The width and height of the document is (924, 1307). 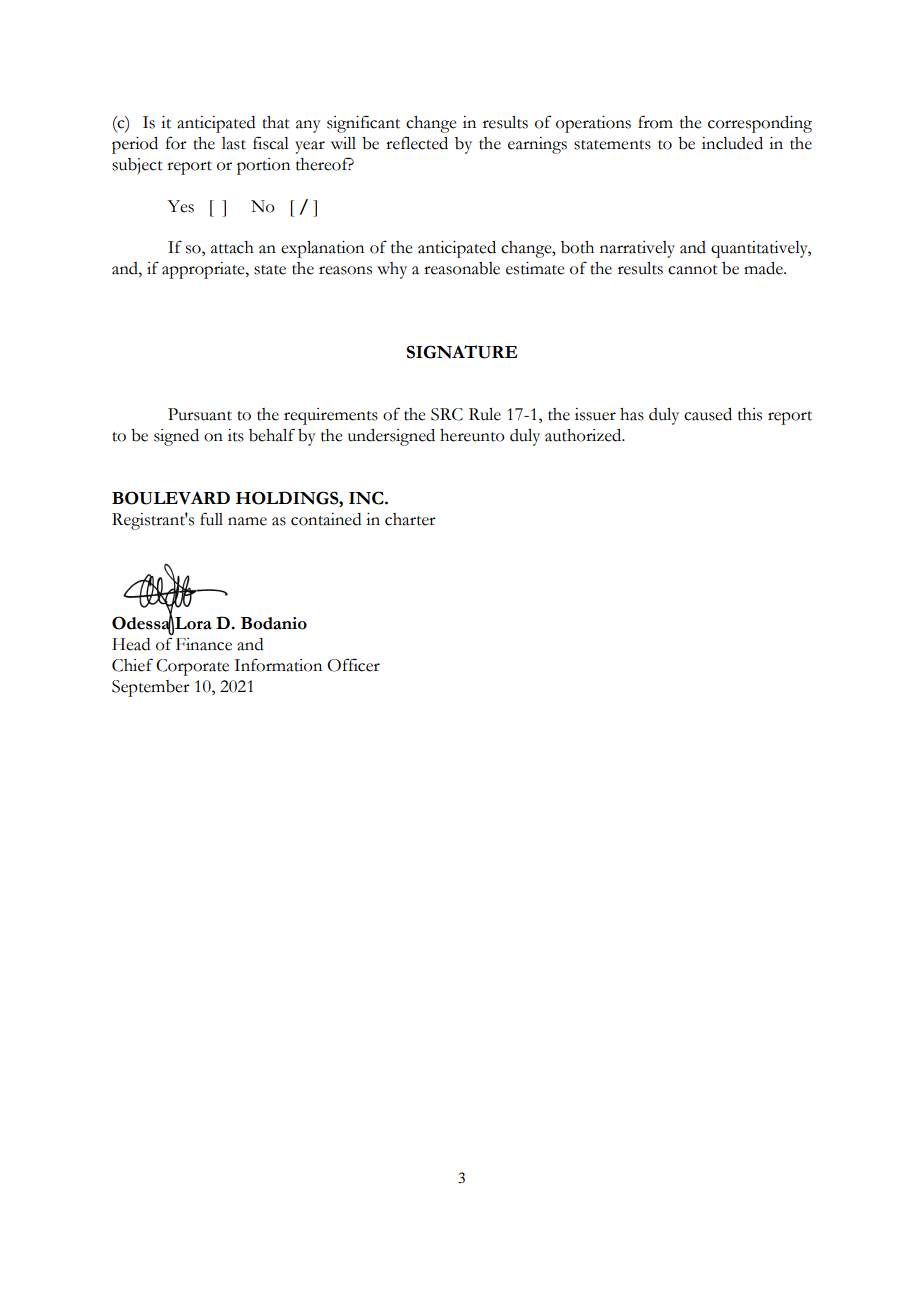 What do you see at coordinates (192, 667) in the document?
I see `Corporate` at bounding box center [192, 667].
